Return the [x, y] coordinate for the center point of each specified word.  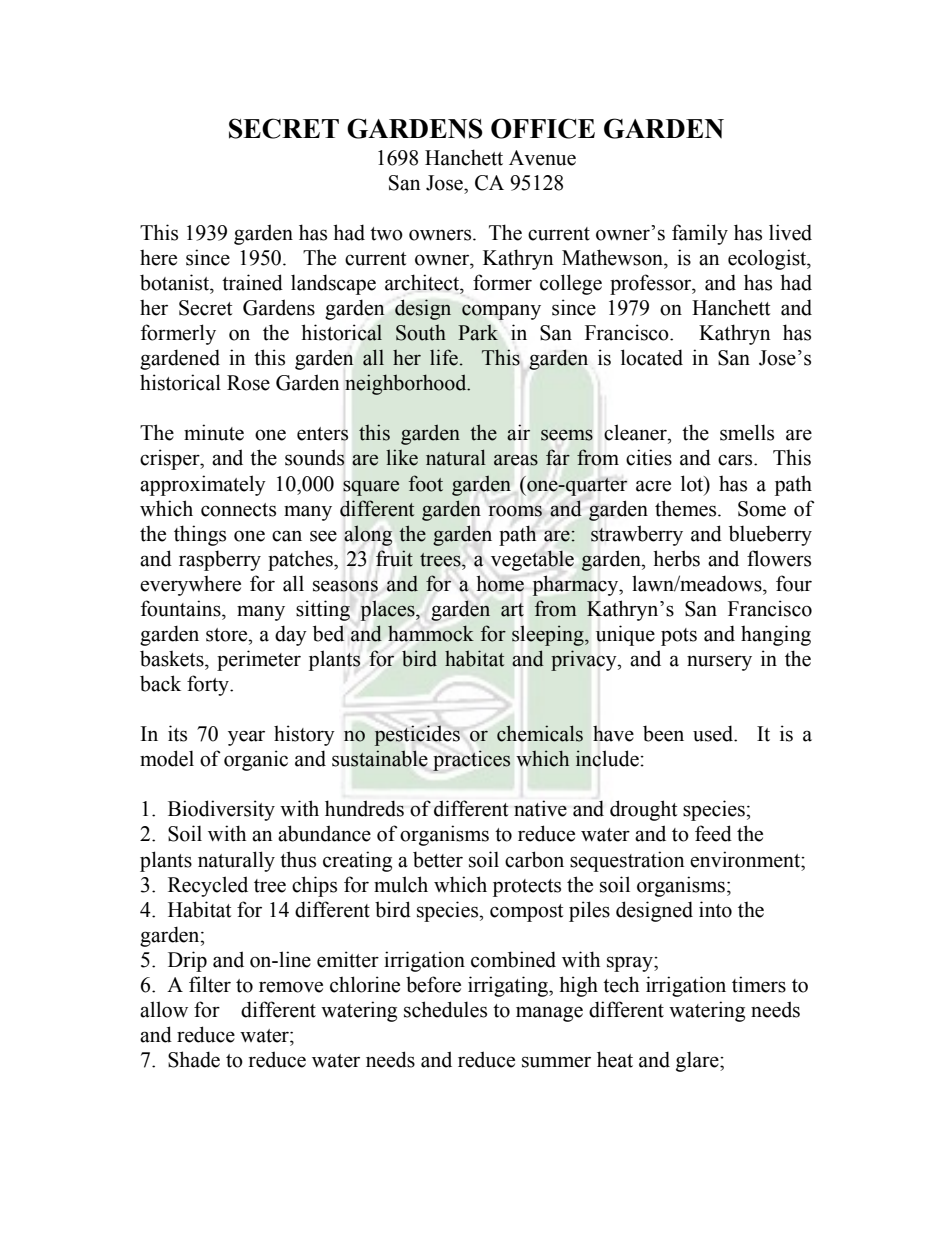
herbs [676, 558]
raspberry [220, 560]
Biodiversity [221, 810]
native [540, 808]
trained [252, 282]
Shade [194, 1059]
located [652, 357]
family [700, 234]
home [500, 583]
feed [713, 833]
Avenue [542, 158]
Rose [248, 383]
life [444, 357]
